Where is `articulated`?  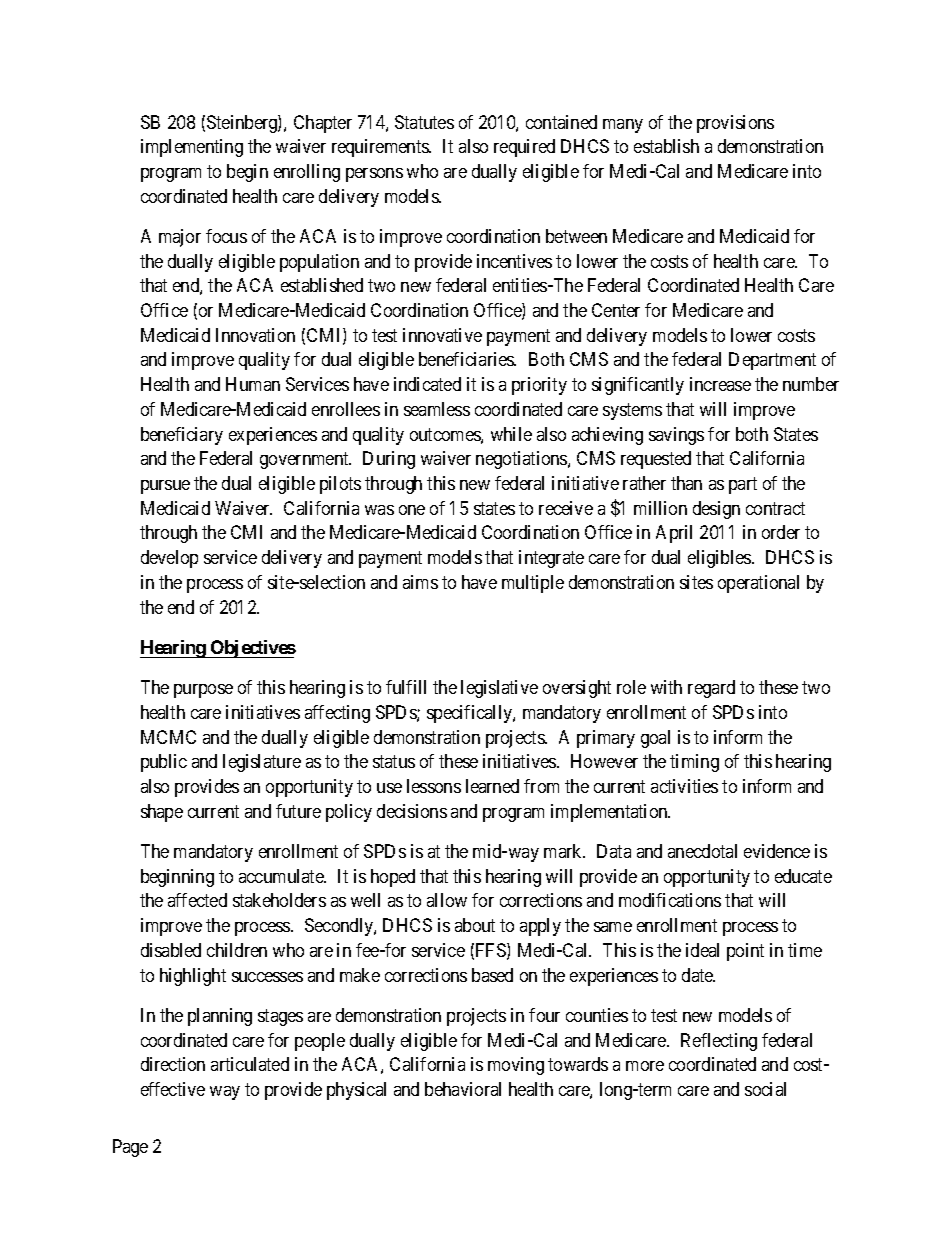 articulated is located at coordinates (250, 1064).
